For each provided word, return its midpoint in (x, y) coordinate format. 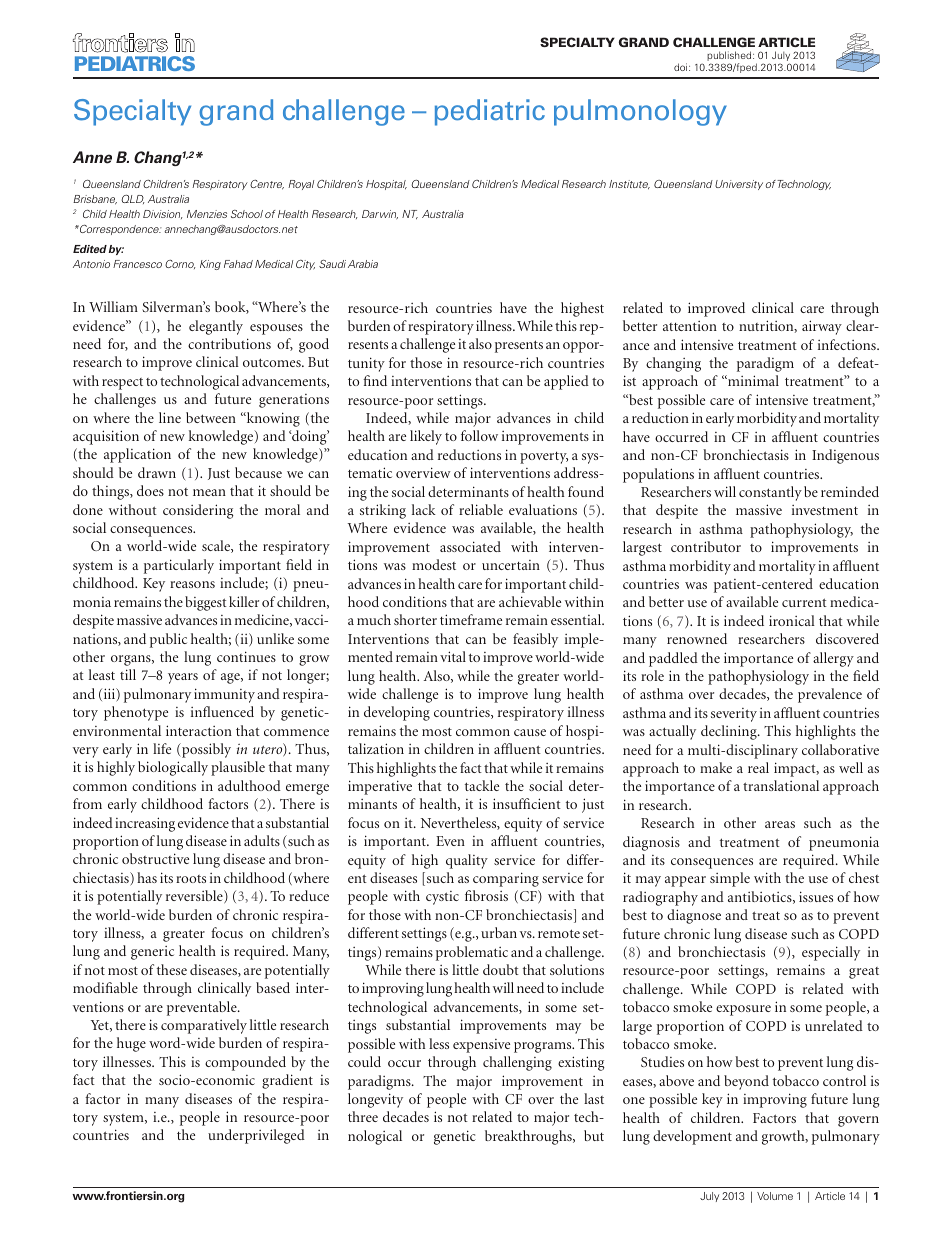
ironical (792, 620)
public (168, 640)
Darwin (380, 214)
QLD (132, 199)
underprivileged (256, 1136)
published (730, 57)
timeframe (471, 619)
